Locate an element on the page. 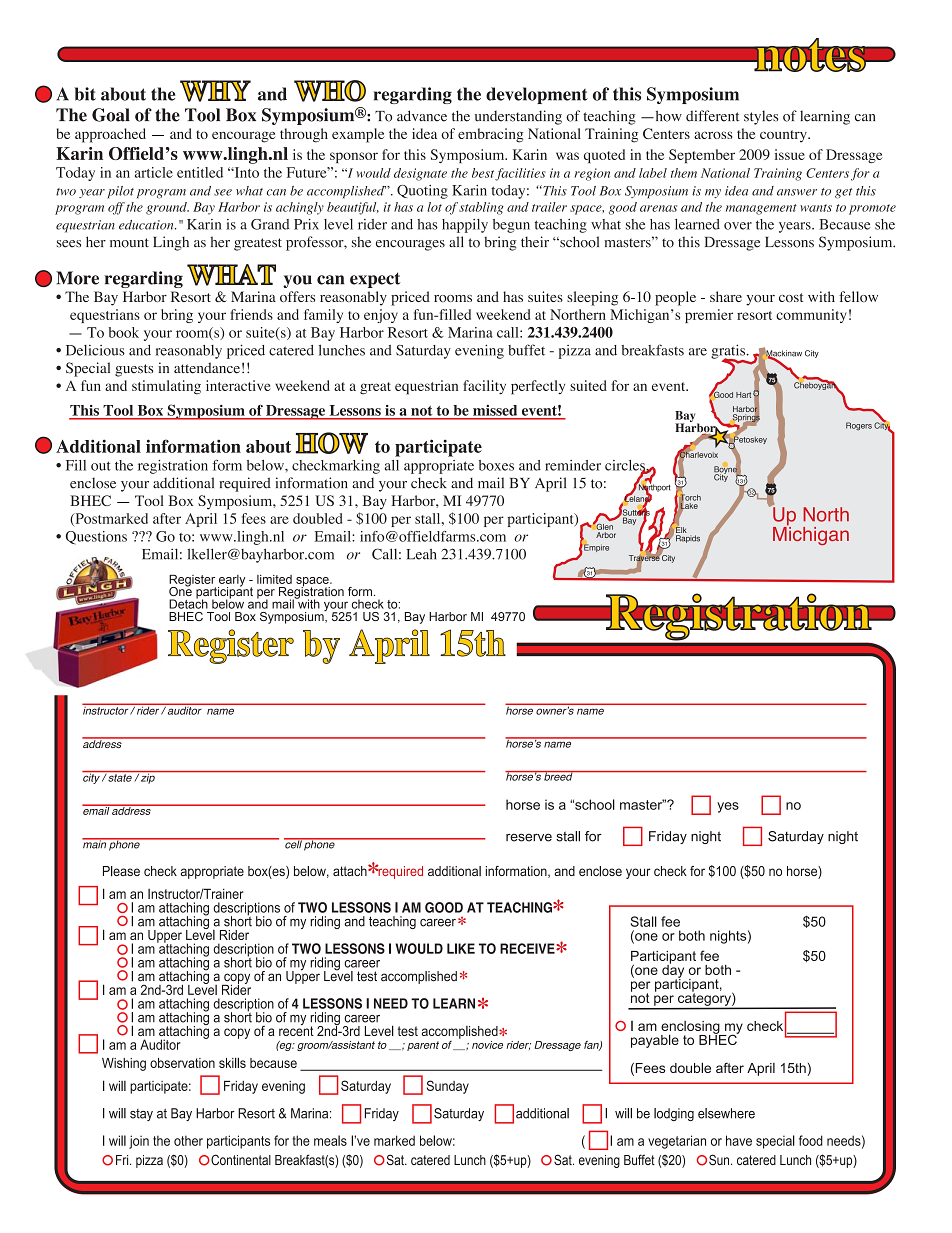 The width and height of the document is (952, 1233). stimulating is located at coordinates (166, 387).
